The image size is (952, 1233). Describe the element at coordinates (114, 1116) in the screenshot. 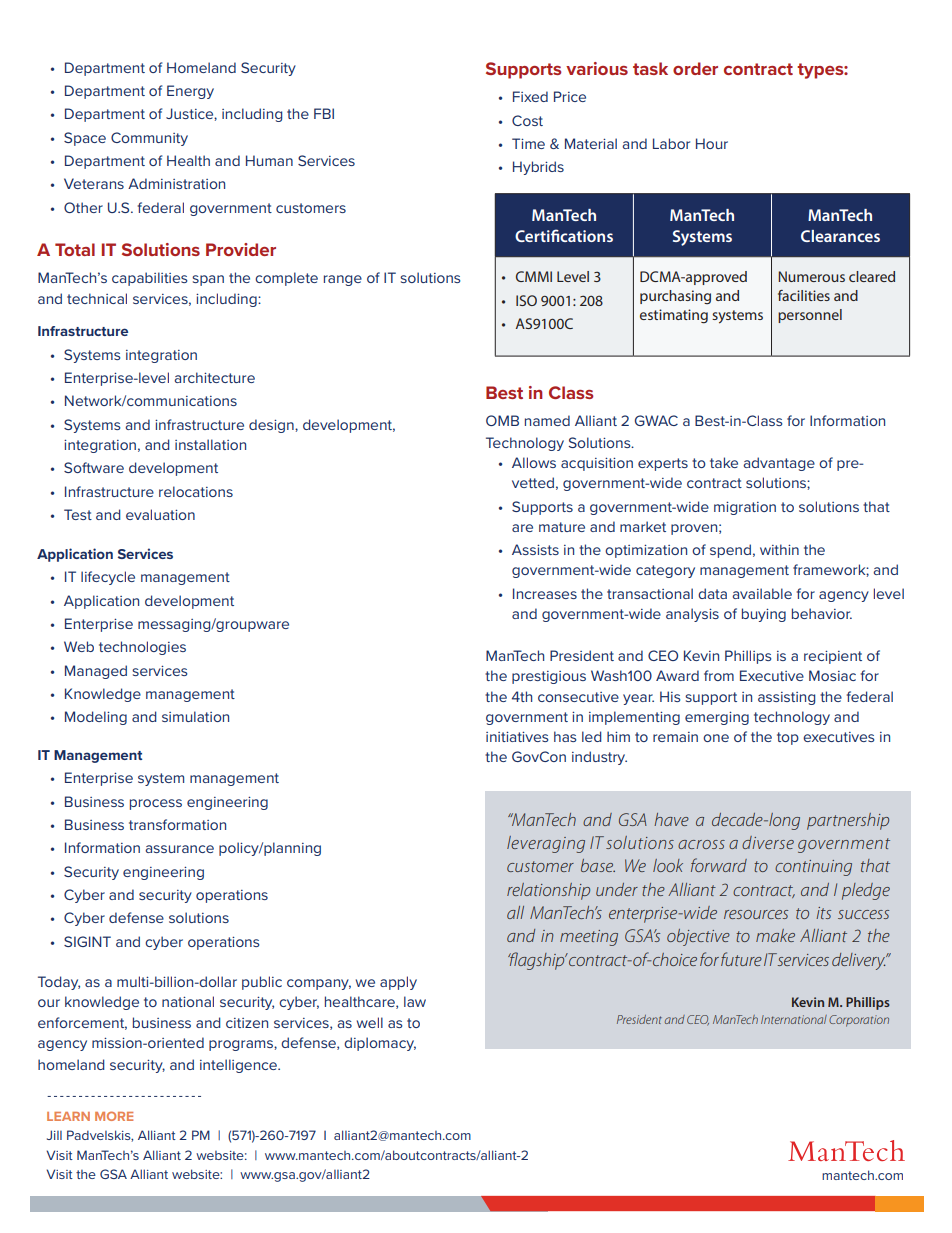

I see `MORE` at that location.
